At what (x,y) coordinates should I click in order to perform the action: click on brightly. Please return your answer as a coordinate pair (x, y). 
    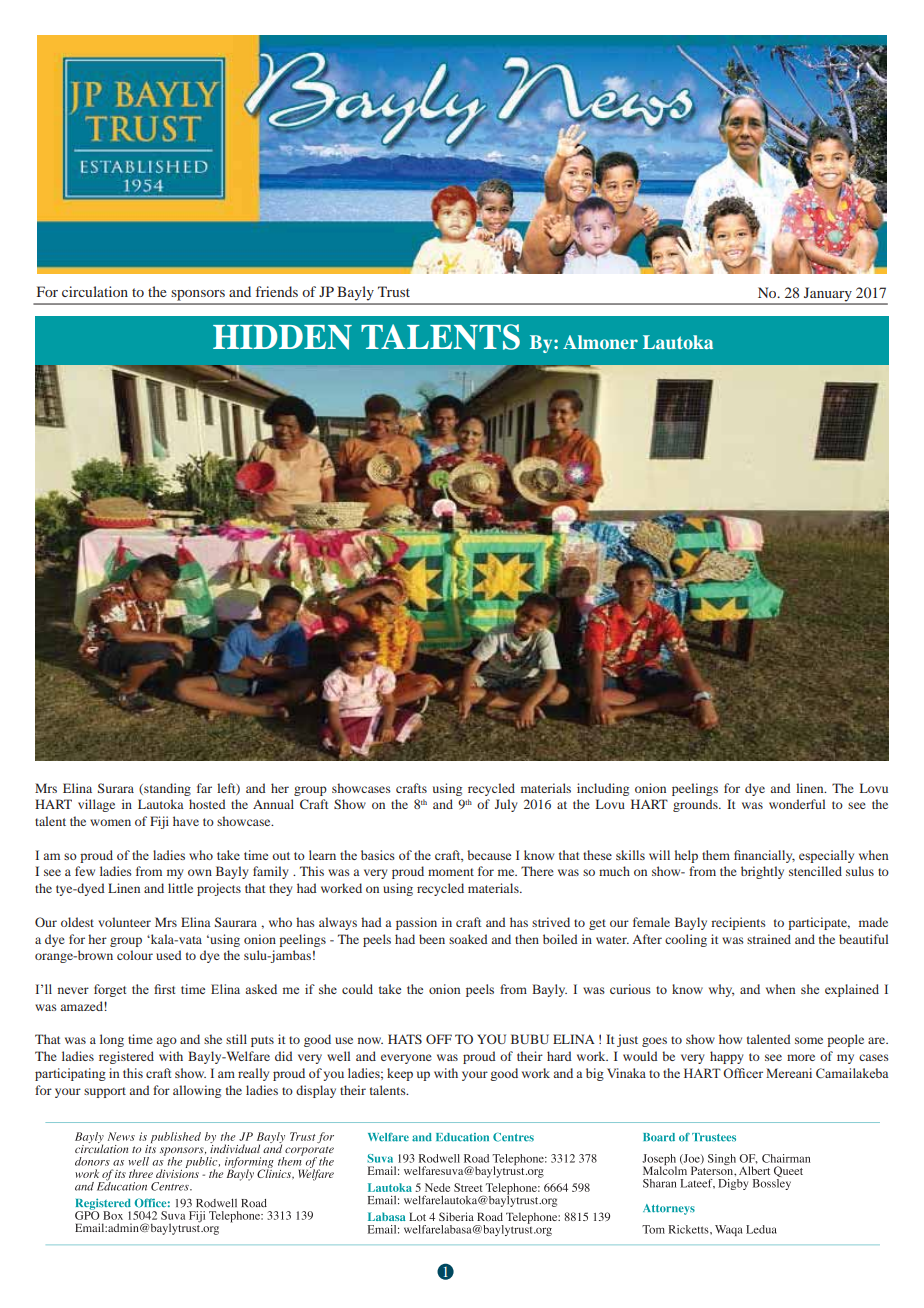
    Looking at the image, I should click on (762, 872).
